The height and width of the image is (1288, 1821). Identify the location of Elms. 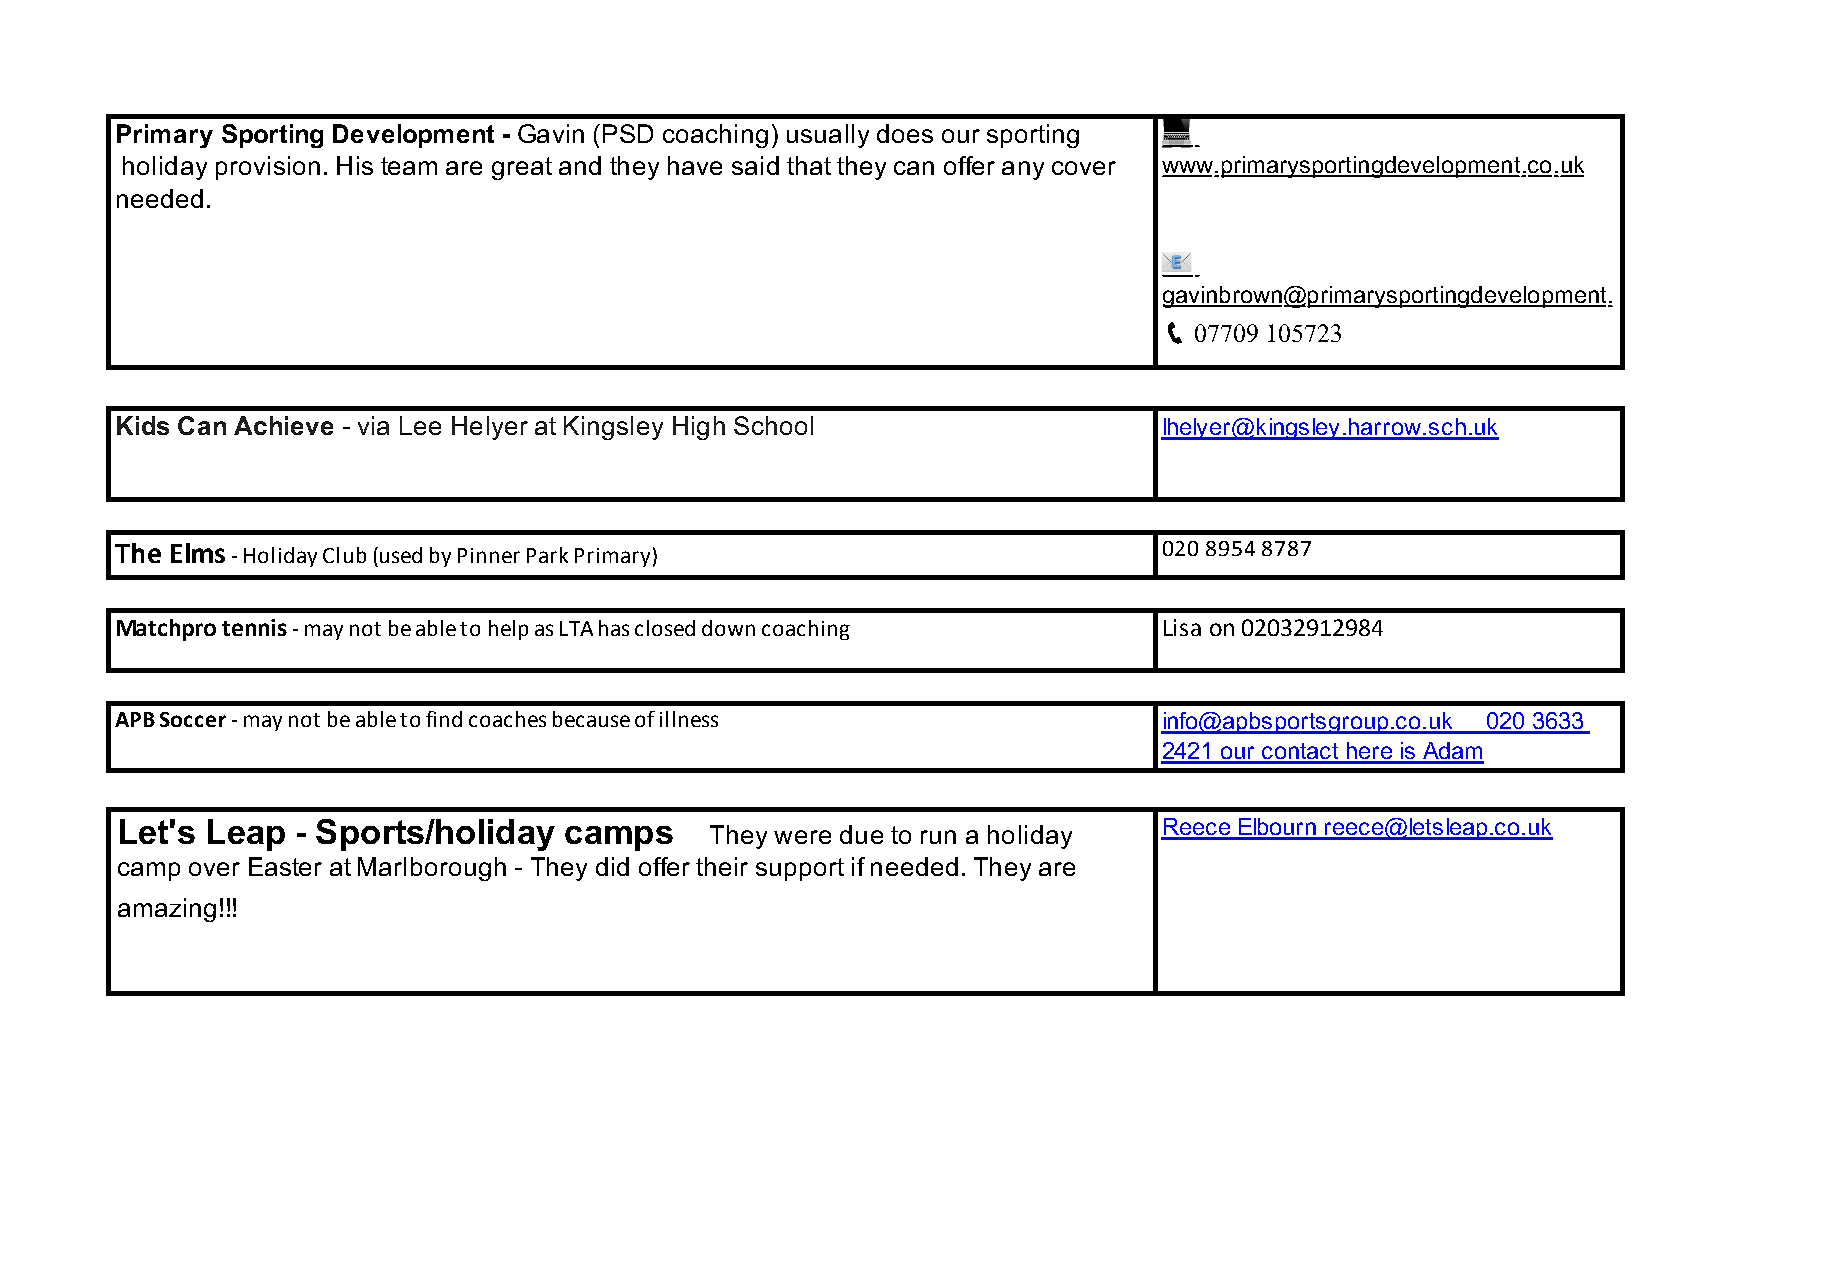
(198, 553).
